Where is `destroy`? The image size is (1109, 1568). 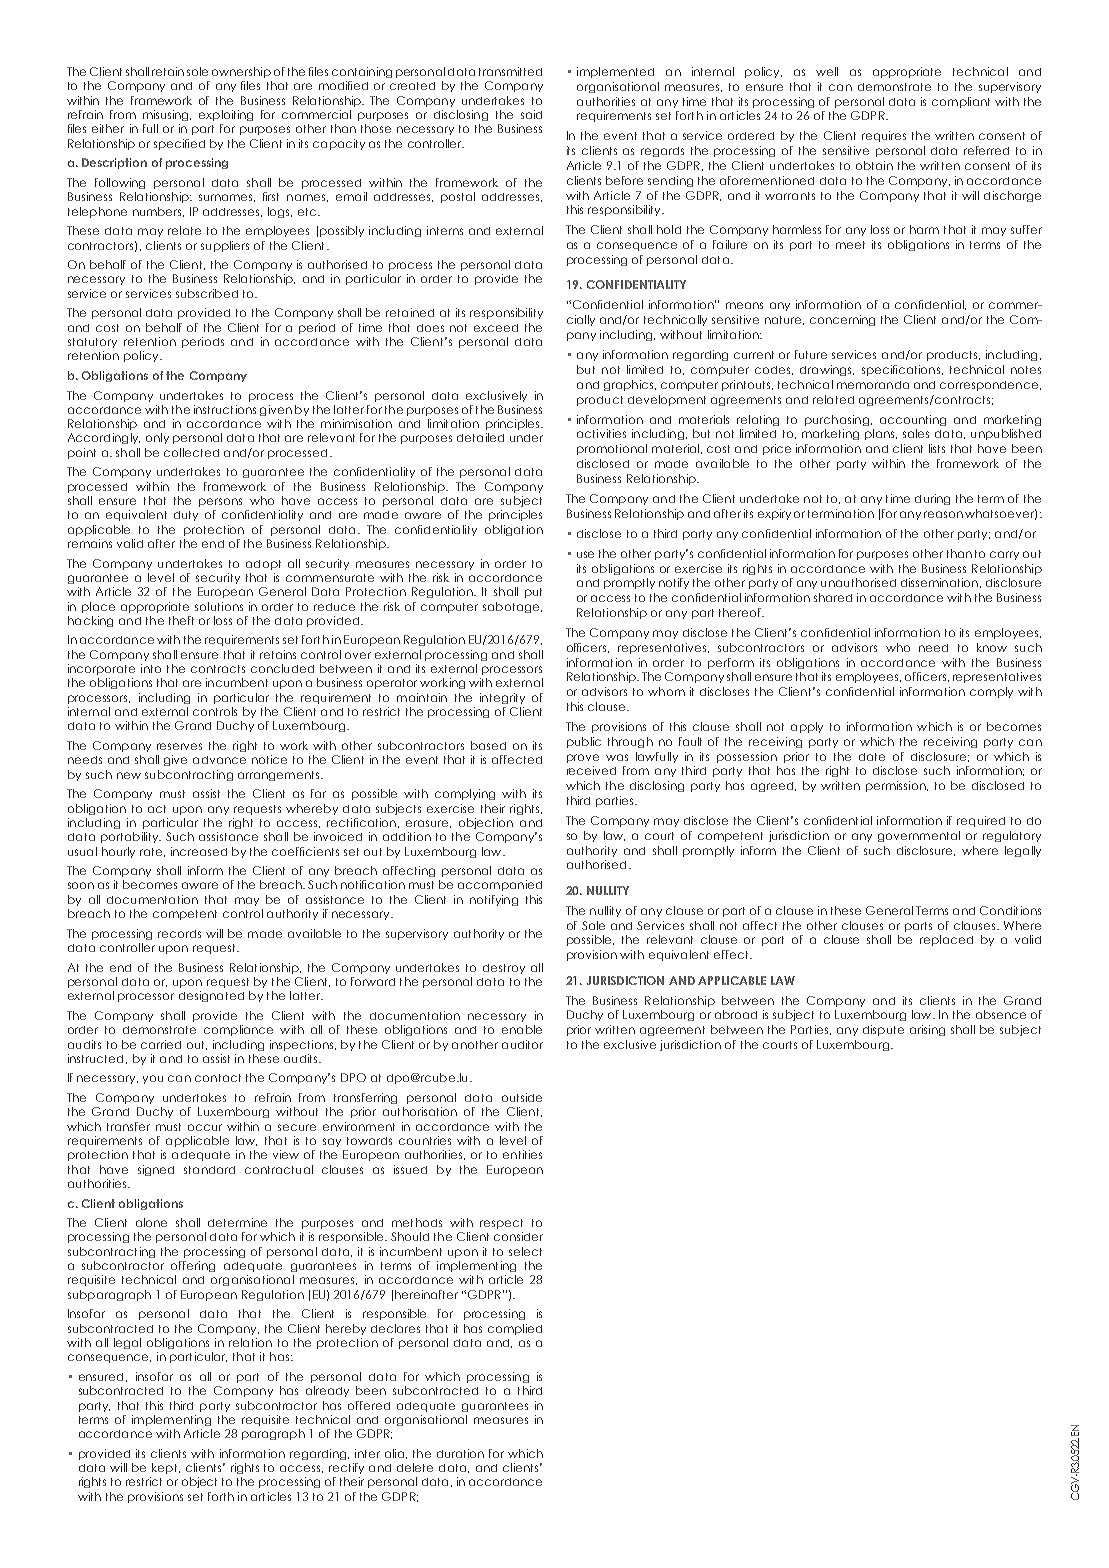 destroy is located at coordinates (504, 969).
